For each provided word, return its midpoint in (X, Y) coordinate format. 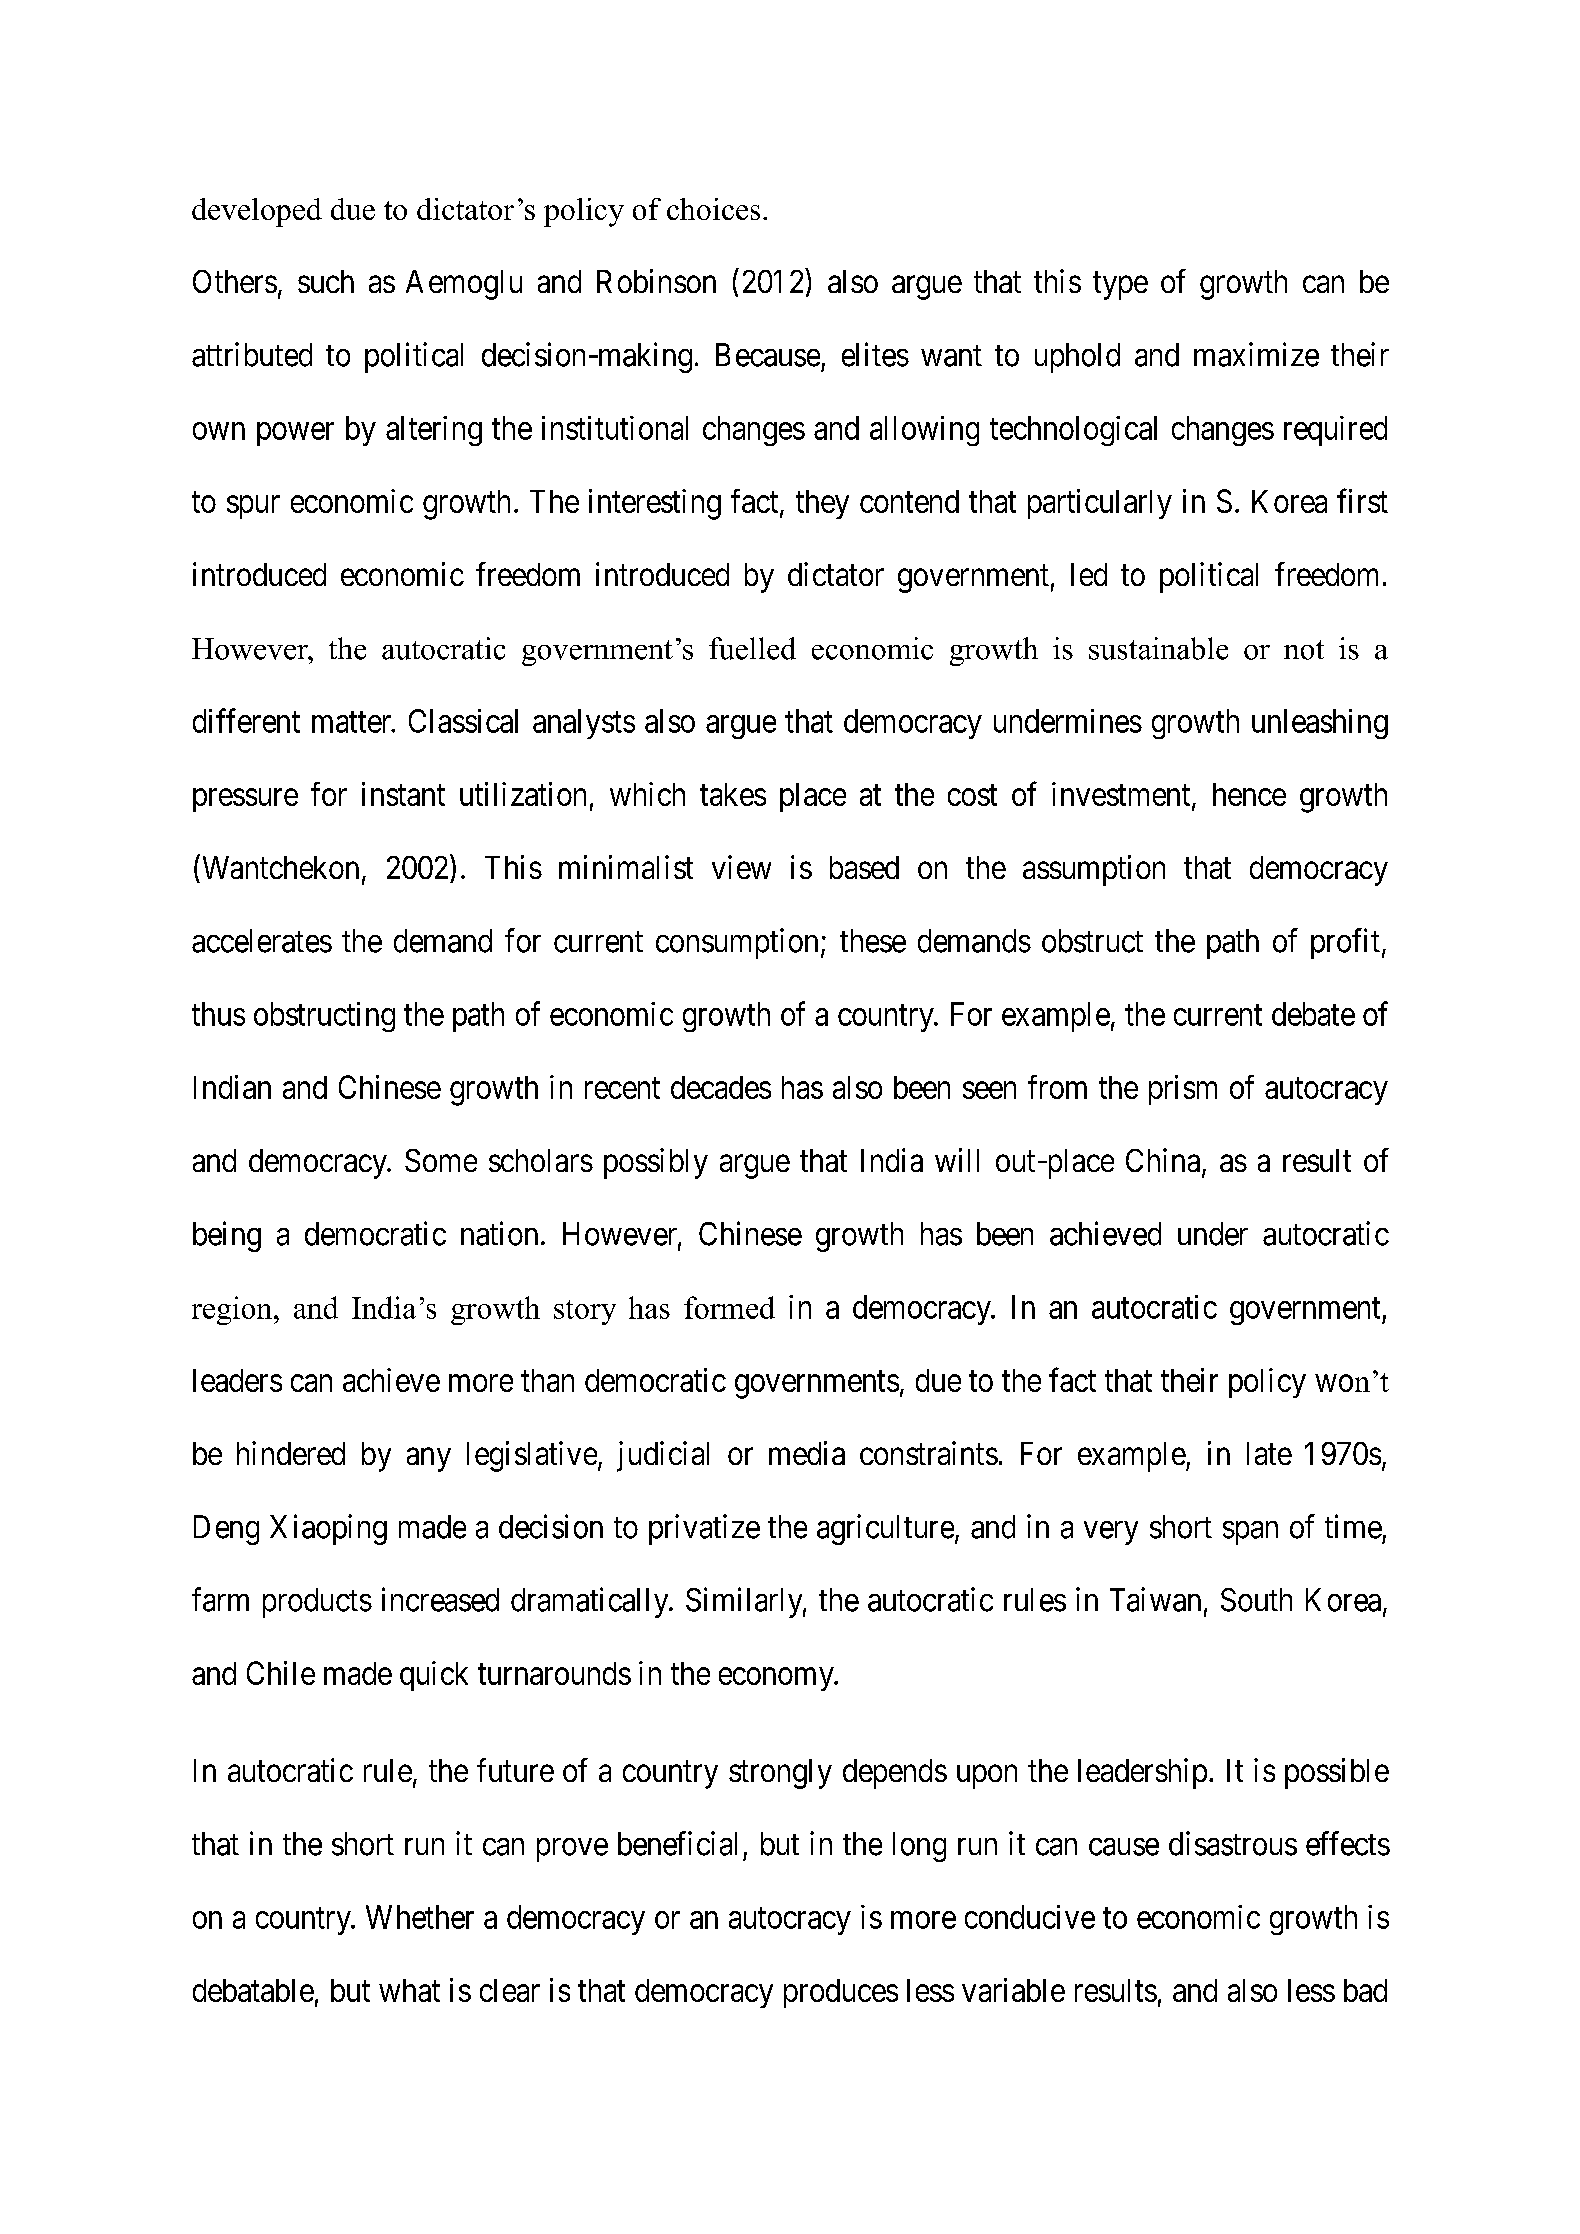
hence (1249, 794)
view (741, 867)
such (326, 281)
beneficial (677, 1843)
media (807, 1453)
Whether (420, 1917)
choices (713, 209)
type (1120, 286)
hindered (291, 1453)
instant (403, 794)
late (1269, 1453)
